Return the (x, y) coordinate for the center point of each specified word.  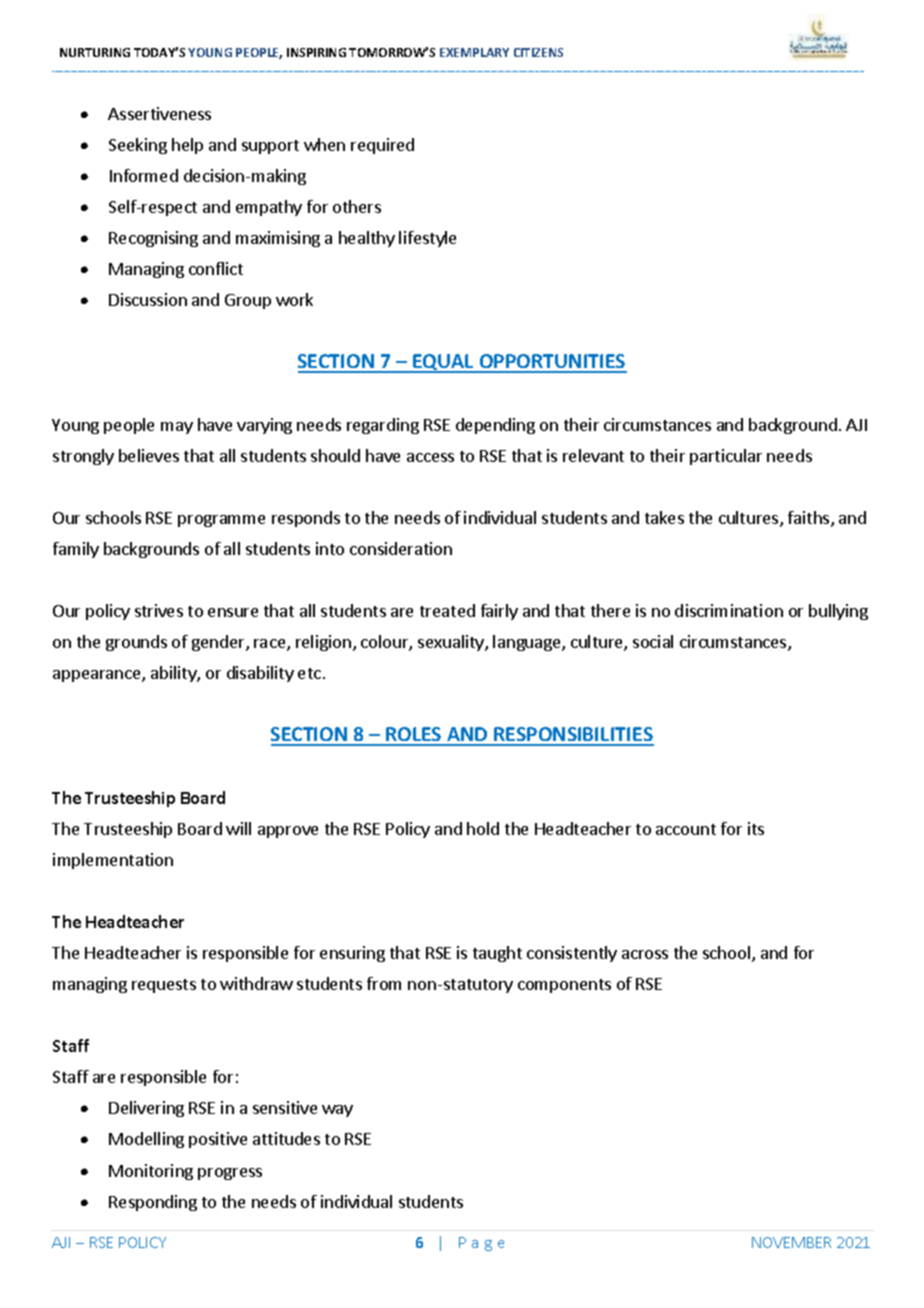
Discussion (148, 299)
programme (221, 521)
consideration (401, 548)
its (756, 828)
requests (164, 986)
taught (497, 954)
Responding (153, 1203)
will (238, 828)
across (645, 954)
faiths (810, 519)
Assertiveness (159, 113)
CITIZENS (538, 52)
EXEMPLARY (474, 52)
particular (726, 457)
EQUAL (443, 363)
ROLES (414, 736)
